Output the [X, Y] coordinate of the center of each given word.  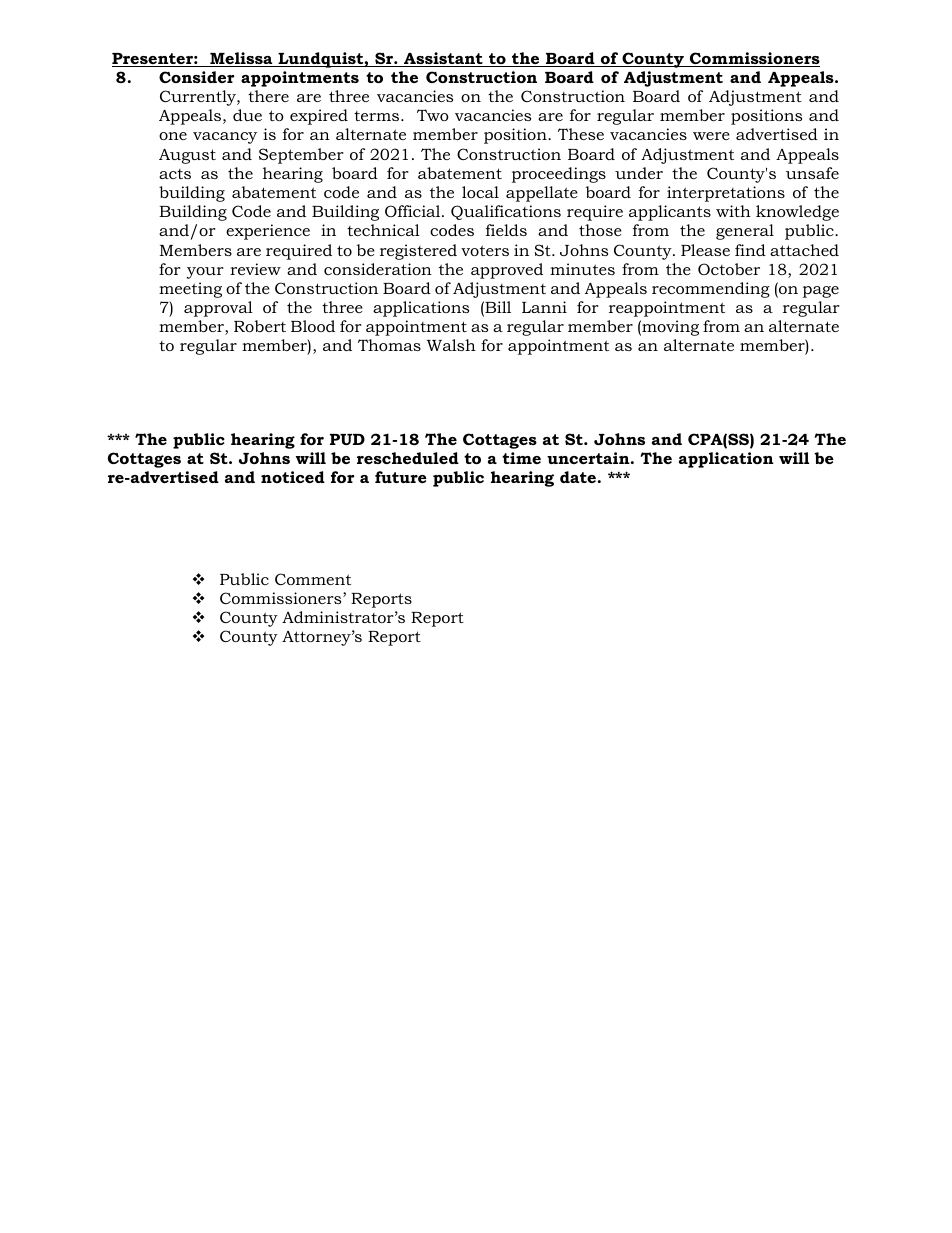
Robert [260, 326]
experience [268, 232]
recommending [711, 290]
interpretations [726, 194]
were [711, 136]
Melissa [241, 59]
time [521, 458]
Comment [313, 579]
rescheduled [408, 458]
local [480, 192]
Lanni [544, 307]
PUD [347, 439]
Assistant [443, 59]
